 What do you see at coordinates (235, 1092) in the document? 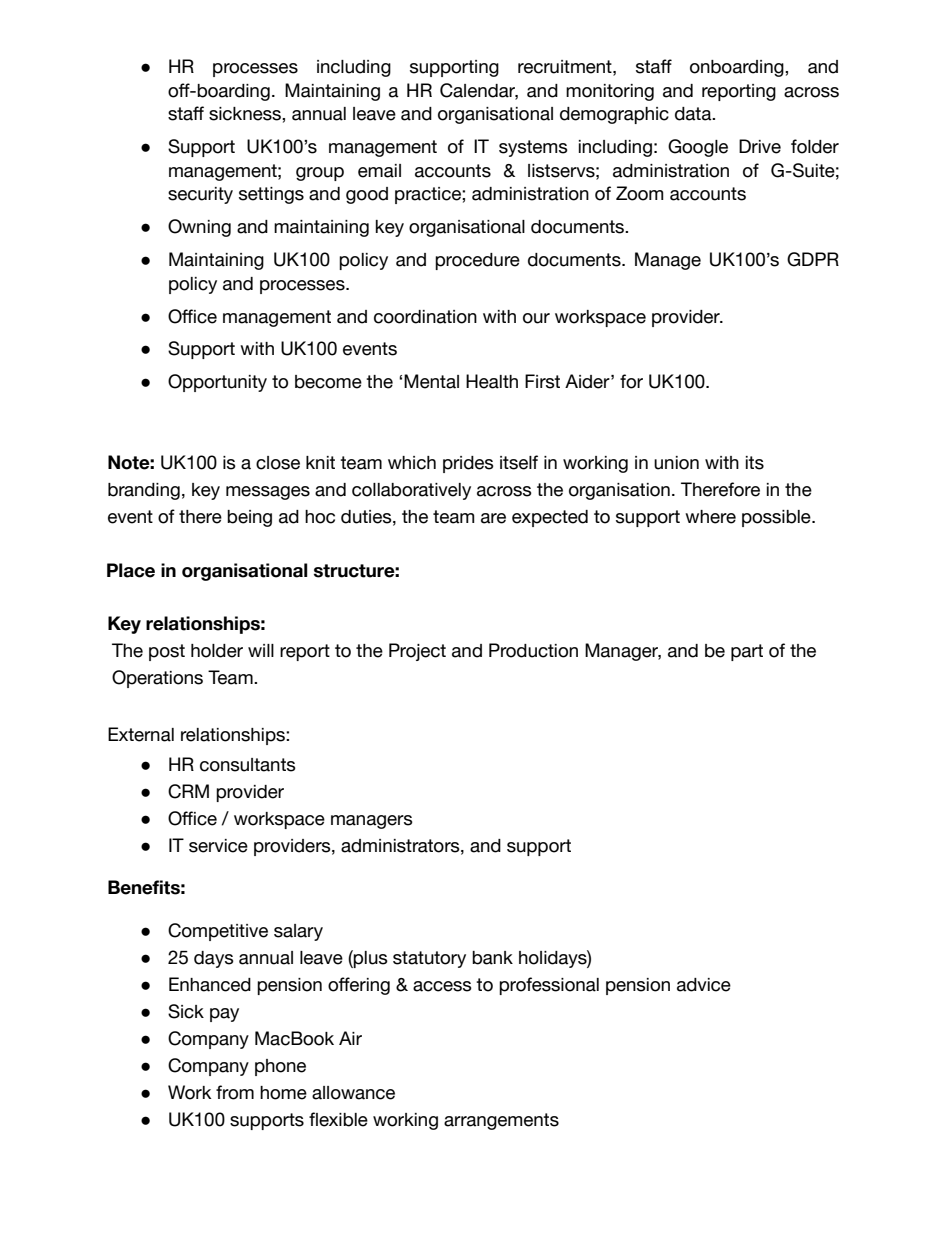
I see `from` at bounding box center [235, 1092].
